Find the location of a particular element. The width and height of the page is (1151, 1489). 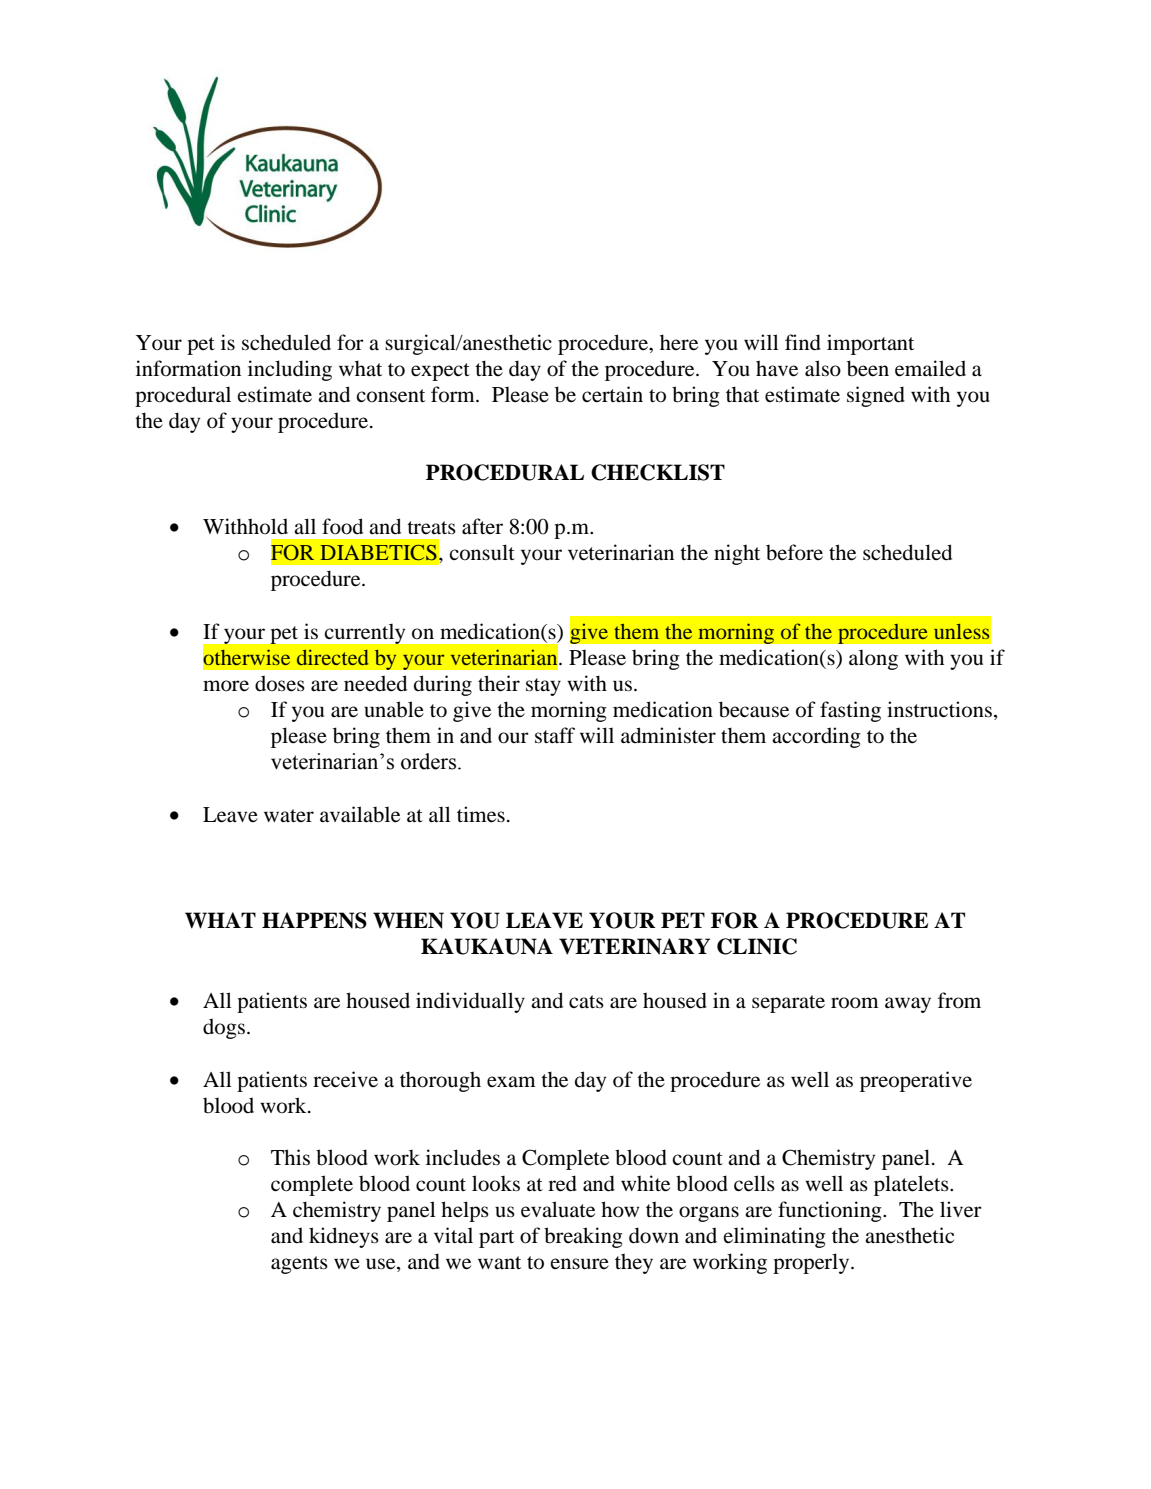

water is located at coordinates (289, 816).
